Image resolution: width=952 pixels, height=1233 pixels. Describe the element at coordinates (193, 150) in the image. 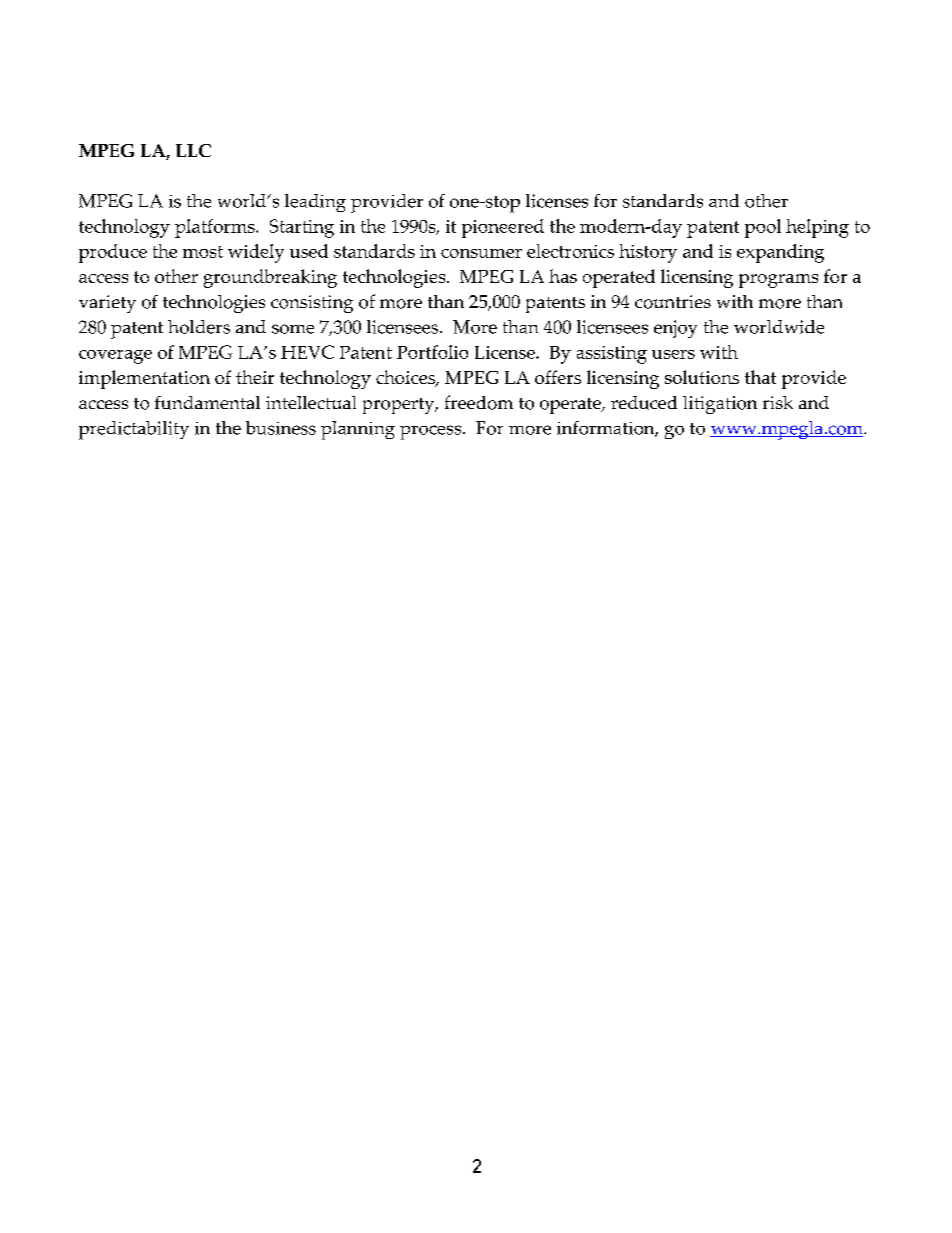

I see `LLC` at that location.
